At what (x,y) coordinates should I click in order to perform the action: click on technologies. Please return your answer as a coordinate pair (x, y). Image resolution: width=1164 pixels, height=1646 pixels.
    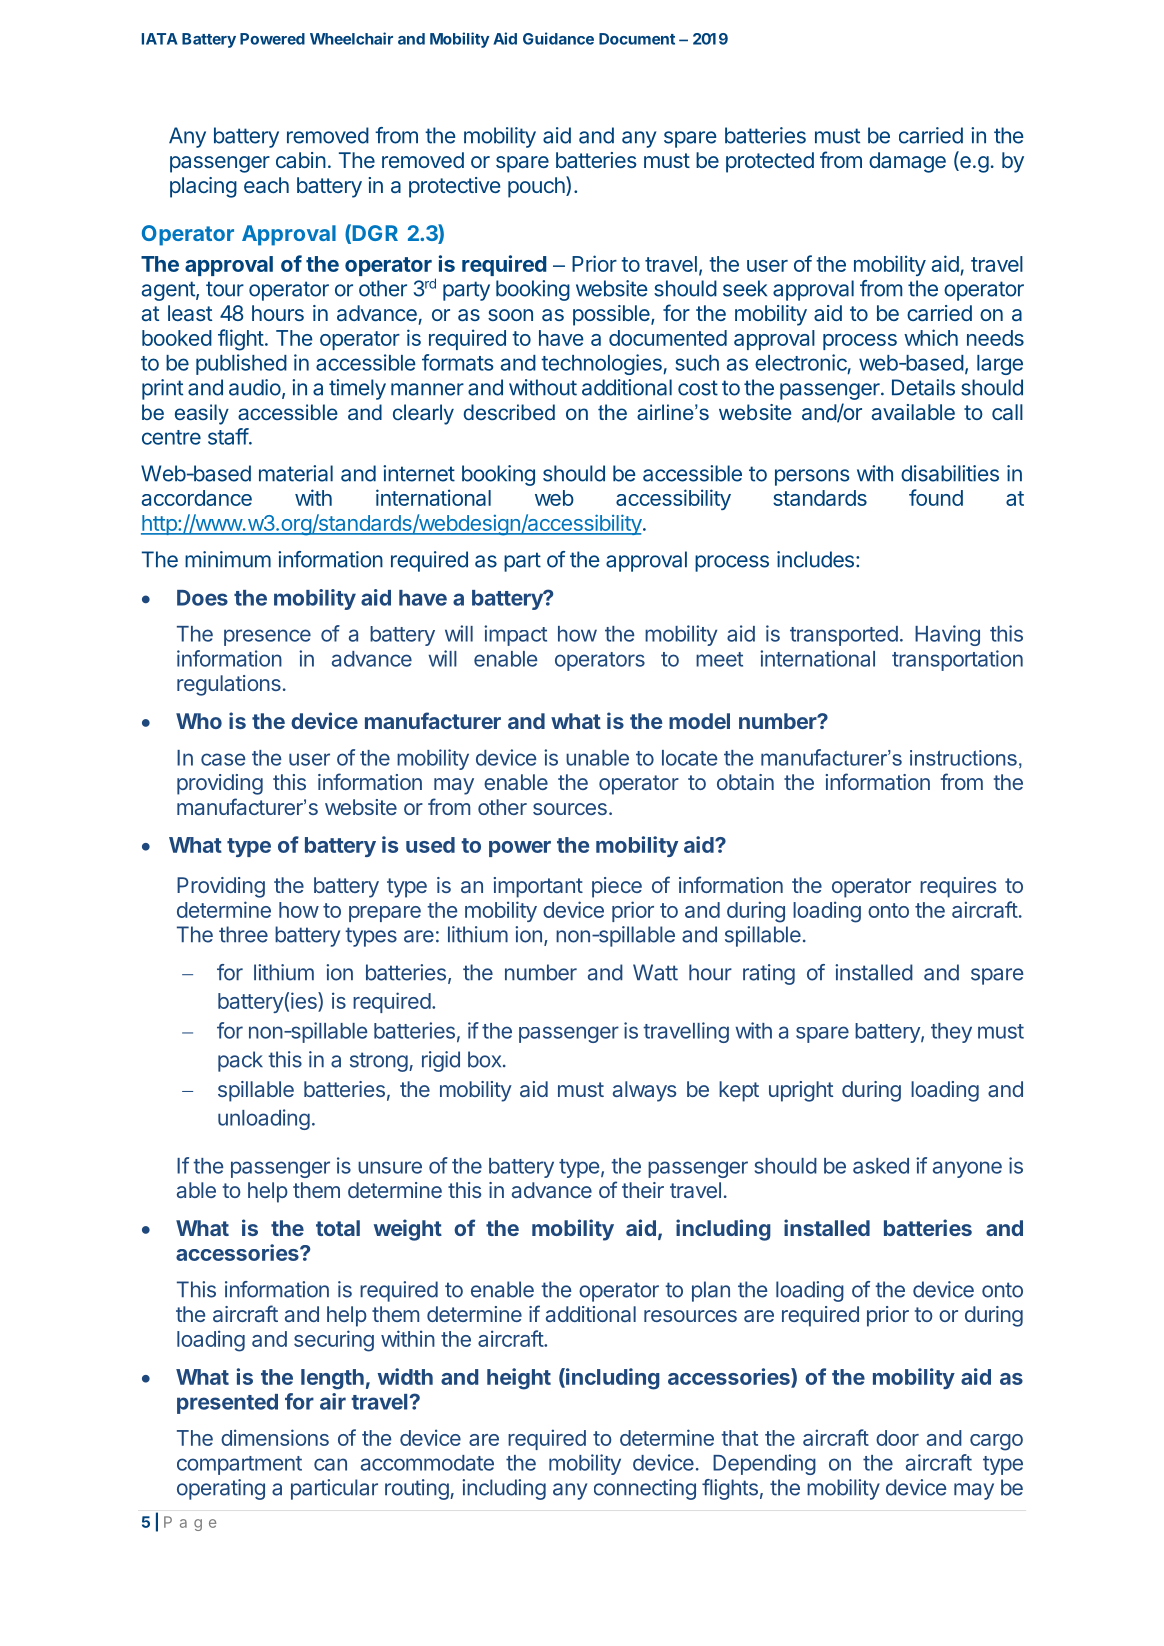
    Looking at the image, I should click on (602, 364).
